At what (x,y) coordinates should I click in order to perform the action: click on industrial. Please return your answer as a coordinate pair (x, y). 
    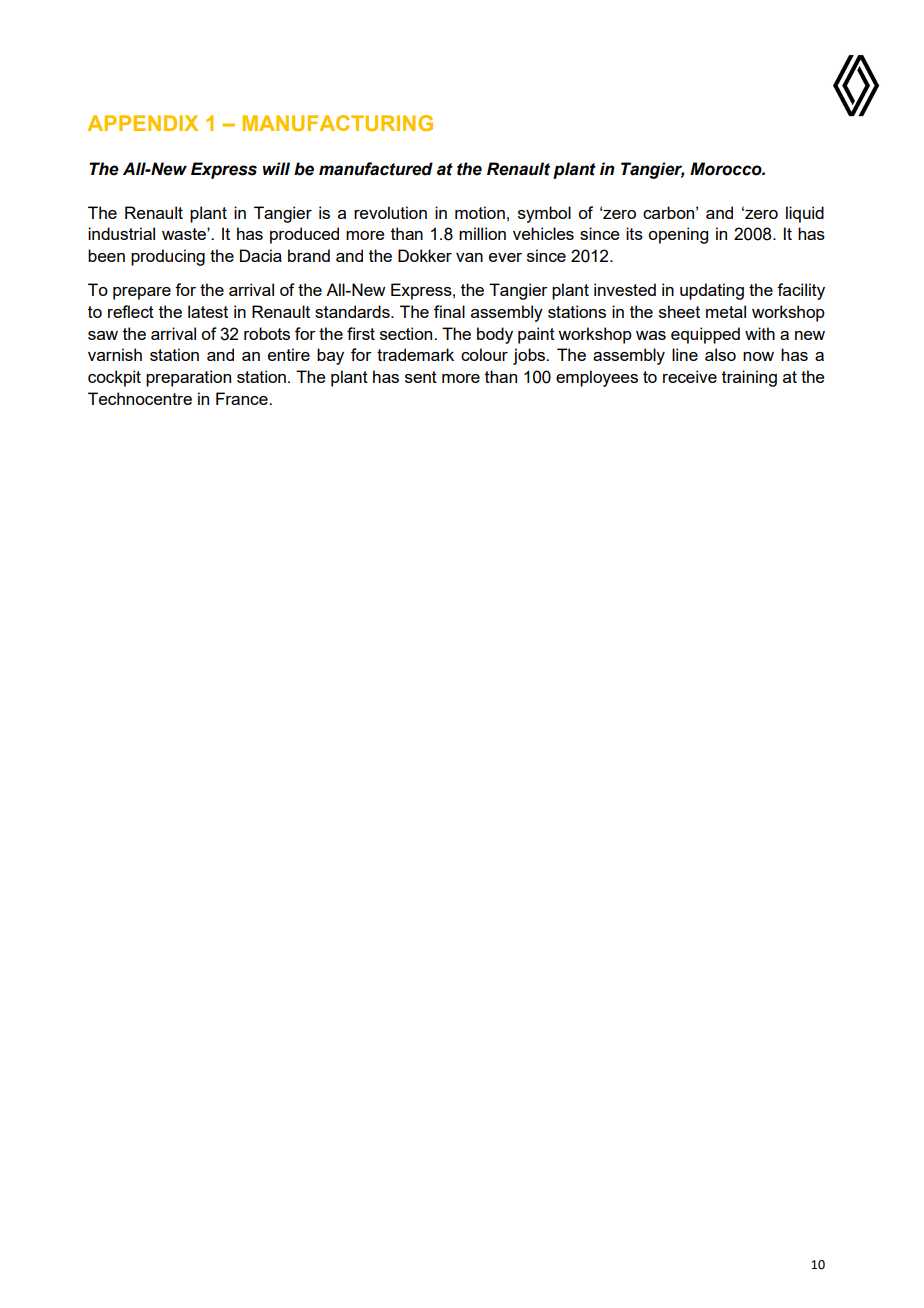
    Looking at the image, I should click on (121, 233).
